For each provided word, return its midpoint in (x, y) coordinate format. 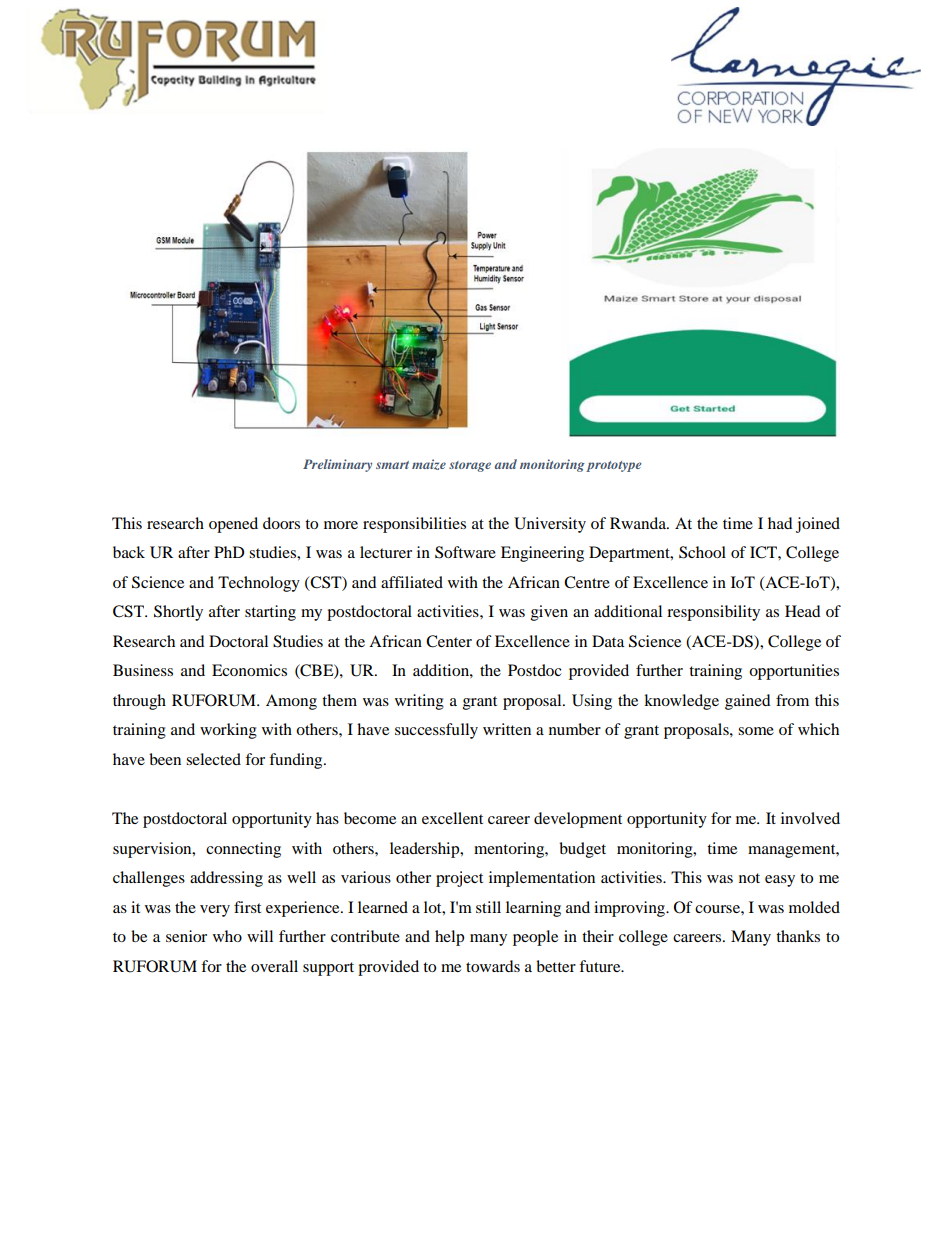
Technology (259, 584)
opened (233, 525)
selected (213, 759)
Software (465, 552)
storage (470, 466)
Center (449, 641)
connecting (243, 850)
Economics (249, 670)
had (780, 523)
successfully (436, 731)
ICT (764, 552)
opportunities (794, 672)
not (749, 878)
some (756, 731)
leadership (426, 850)
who (227, 936)
